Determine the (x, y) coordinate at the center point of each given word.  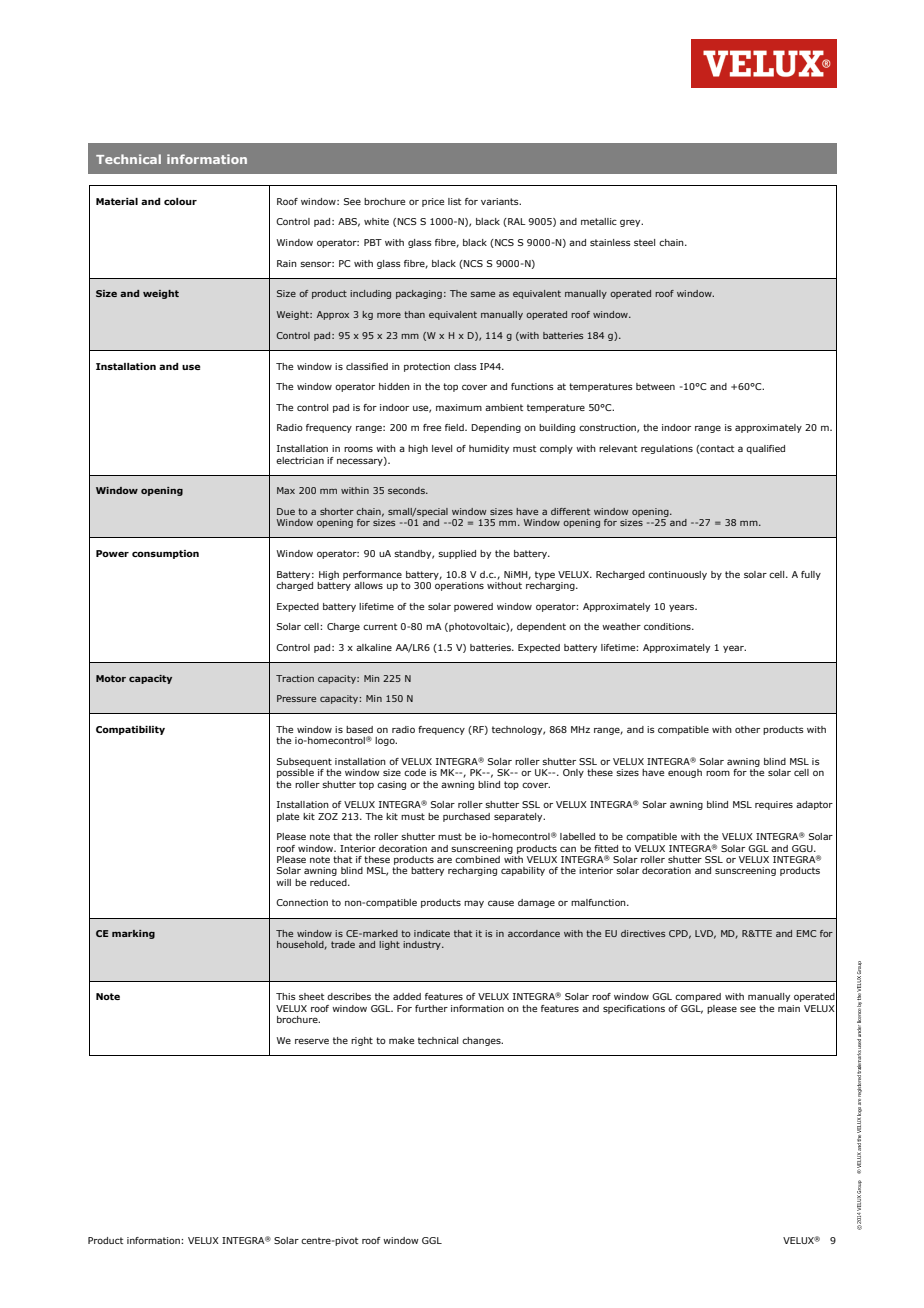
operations (459, 586)
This (286, 996)
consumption (165, 554)
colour (180, 201)
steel (644, 242)
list (454, 201)
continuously (677, 575)
